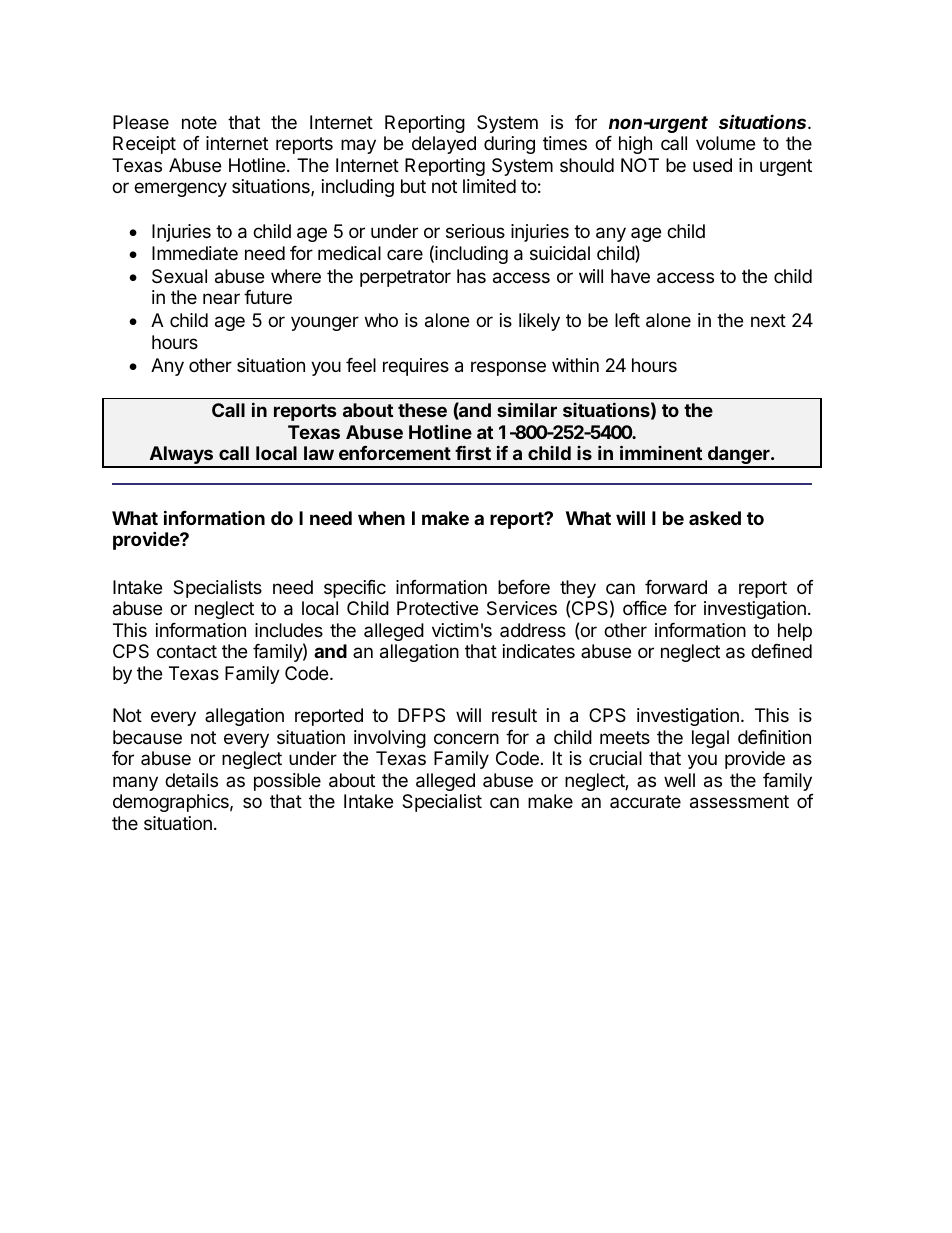  Describe the element at coordinates (191, 780) in the screenshot. I see `details` at that location.
